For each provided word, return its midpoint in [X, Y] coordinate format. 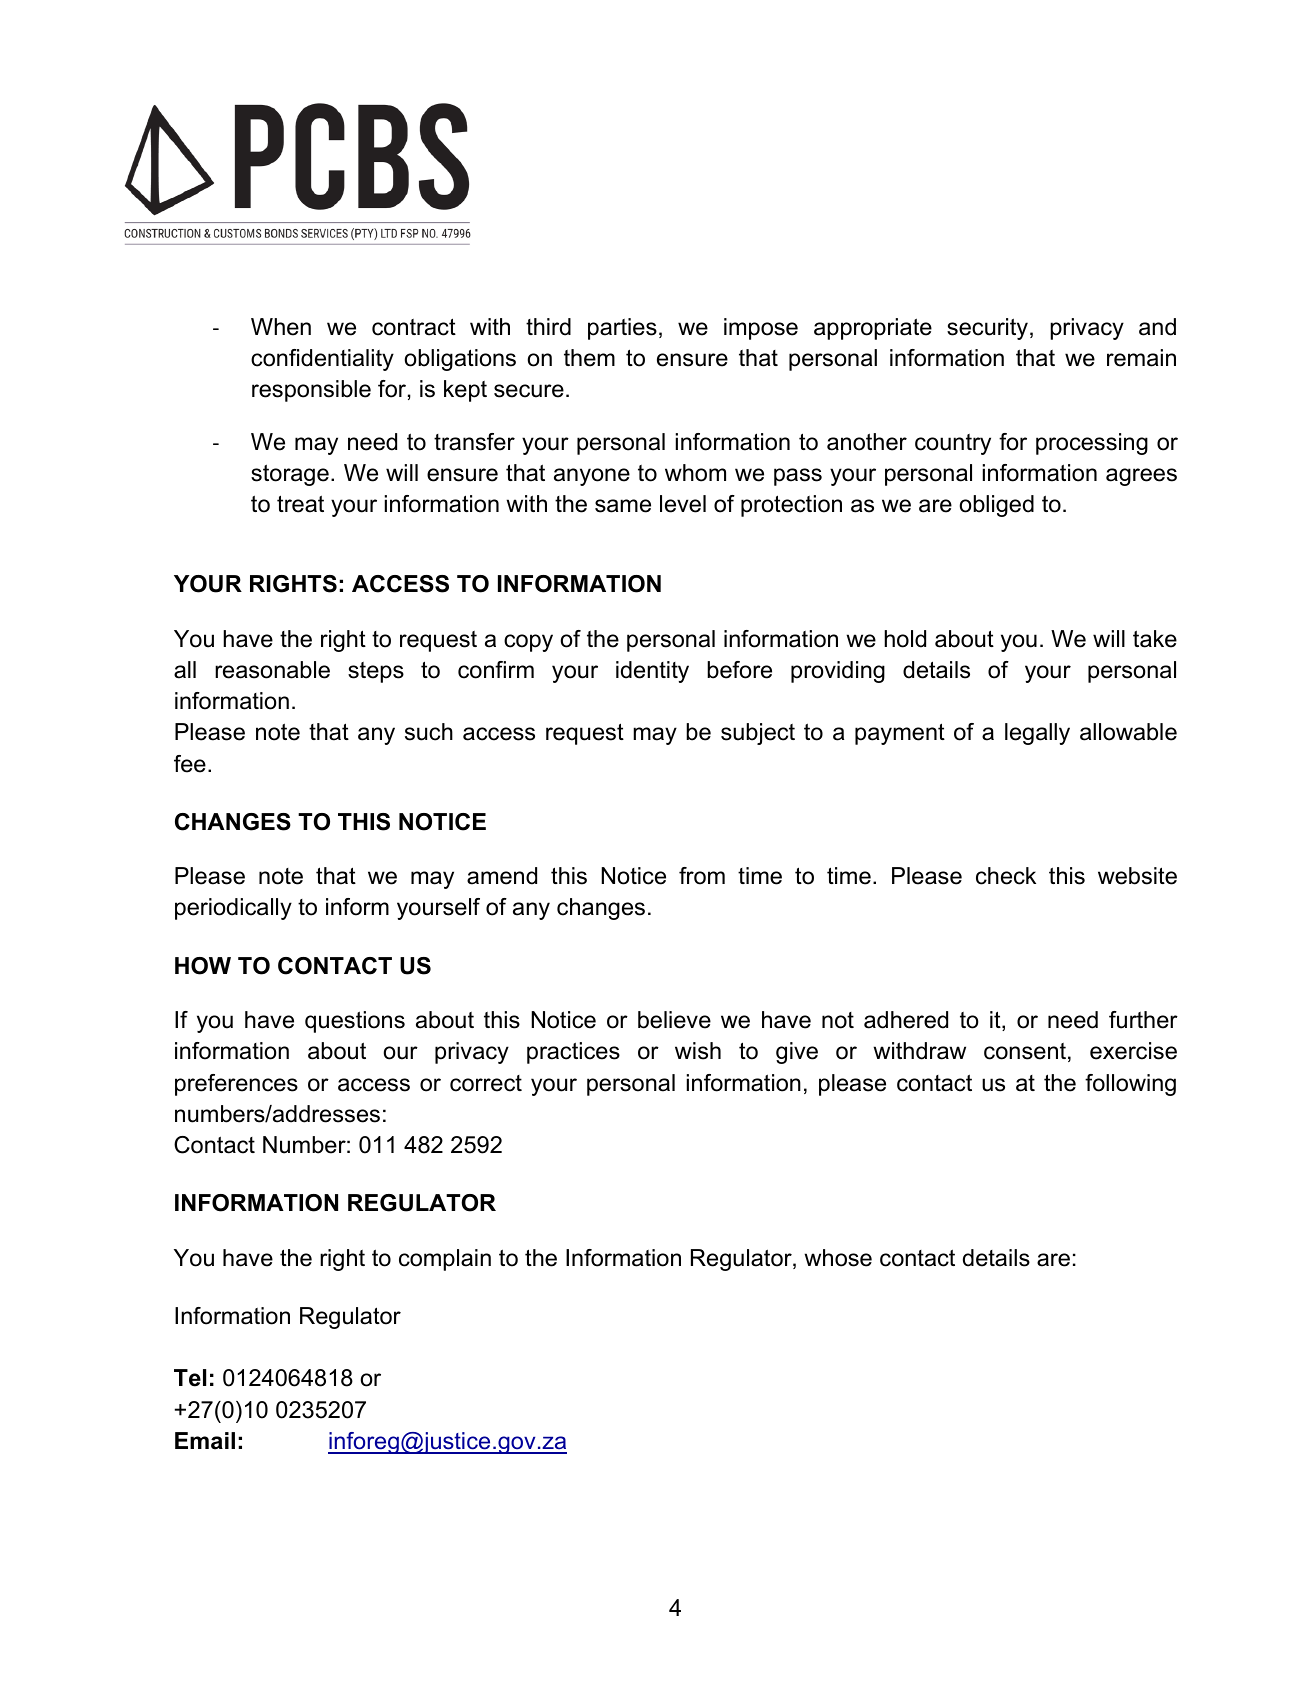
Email [205, 1441]
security [987, 329]
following [1130, 1085]
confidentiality [322, 360]
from [702, 876]
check [1006, 876]
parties [622, 329]
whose [838, 1258]
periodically [233, 909]
